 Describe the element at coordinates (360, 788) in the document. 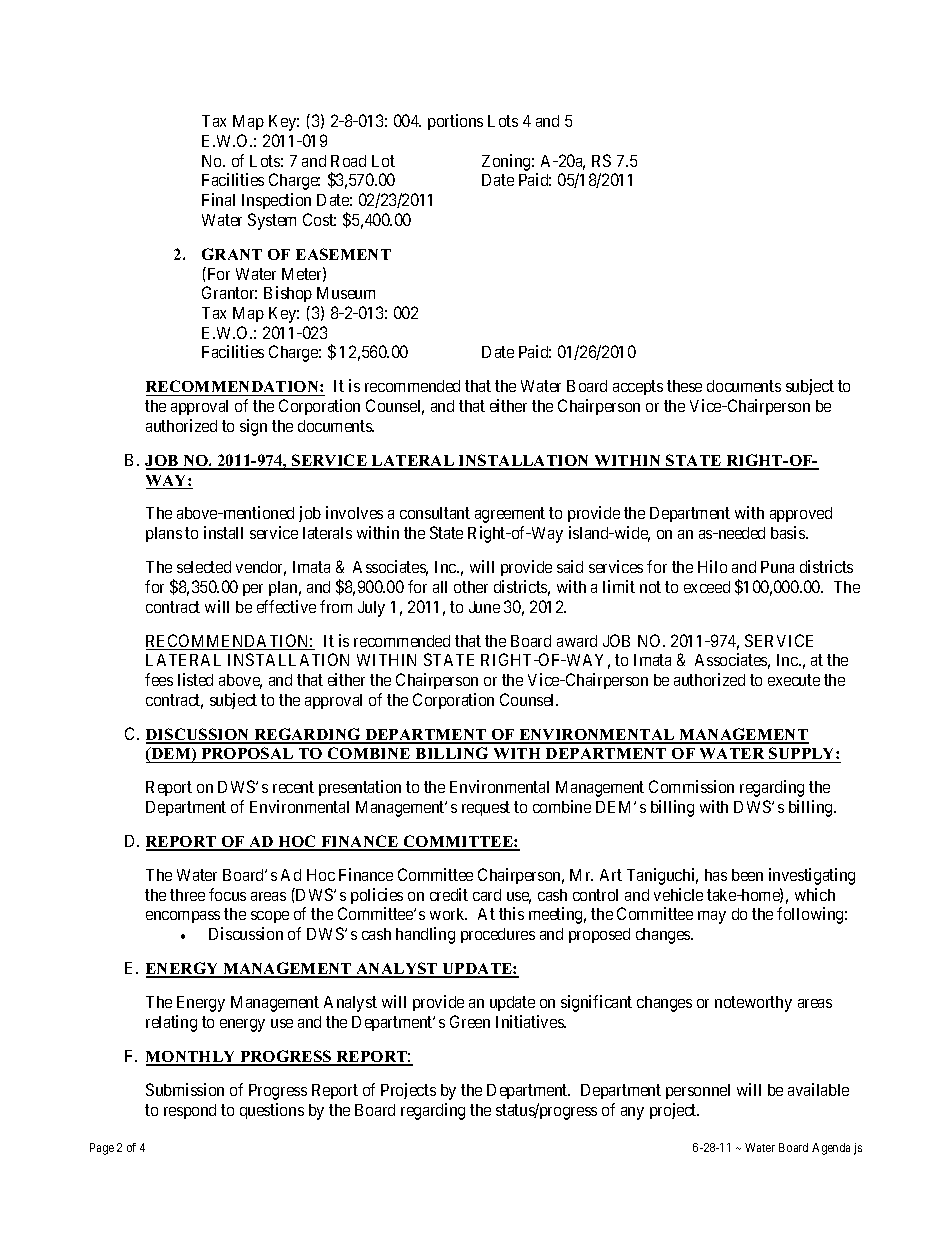

I see `presentation` at that location.
